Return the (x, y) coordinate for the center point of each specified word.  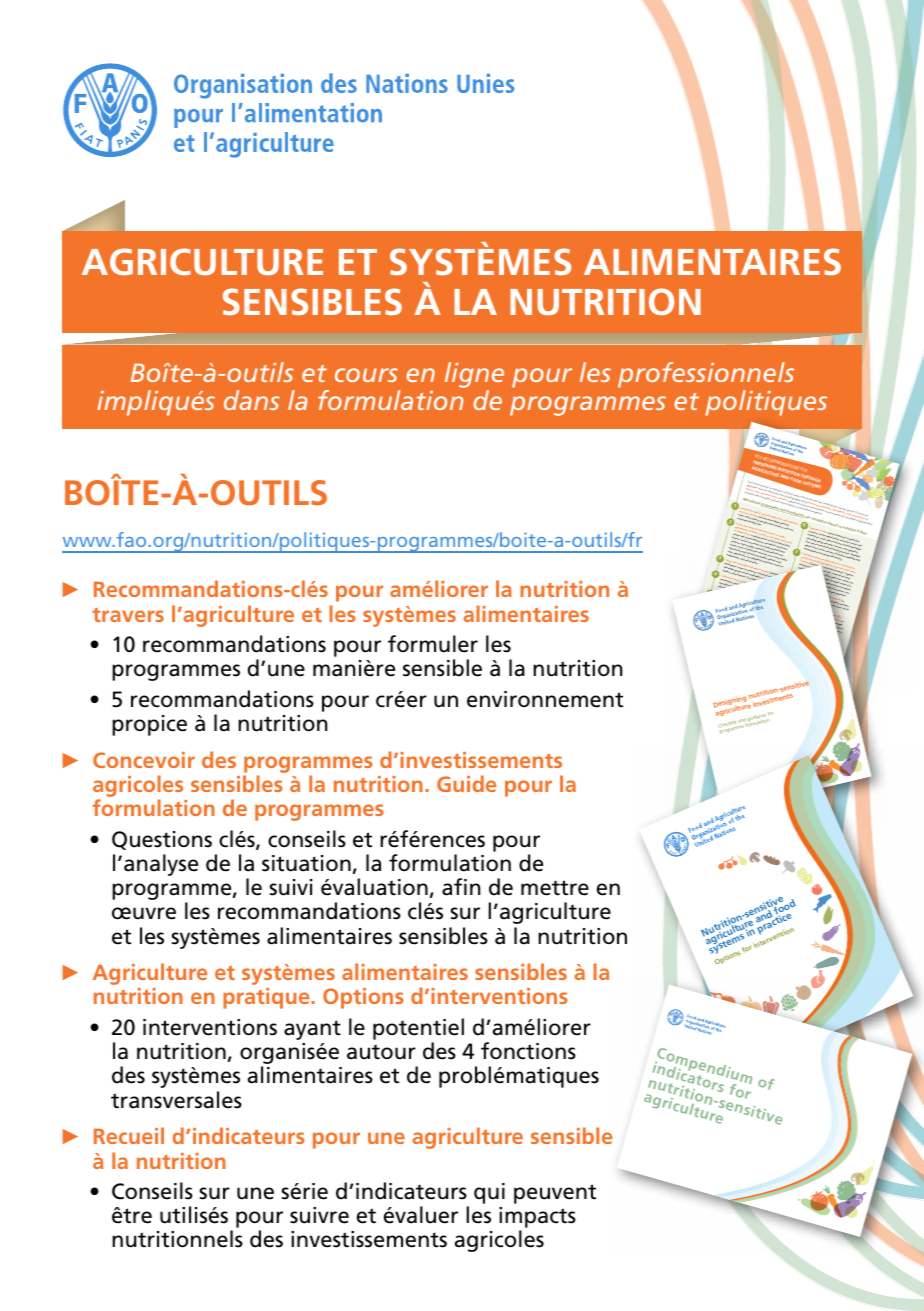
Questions (162, 840)
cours (366, 375)
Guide (466, 783)
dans (252, 400)
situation (306, 863)
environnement (545, 699)
